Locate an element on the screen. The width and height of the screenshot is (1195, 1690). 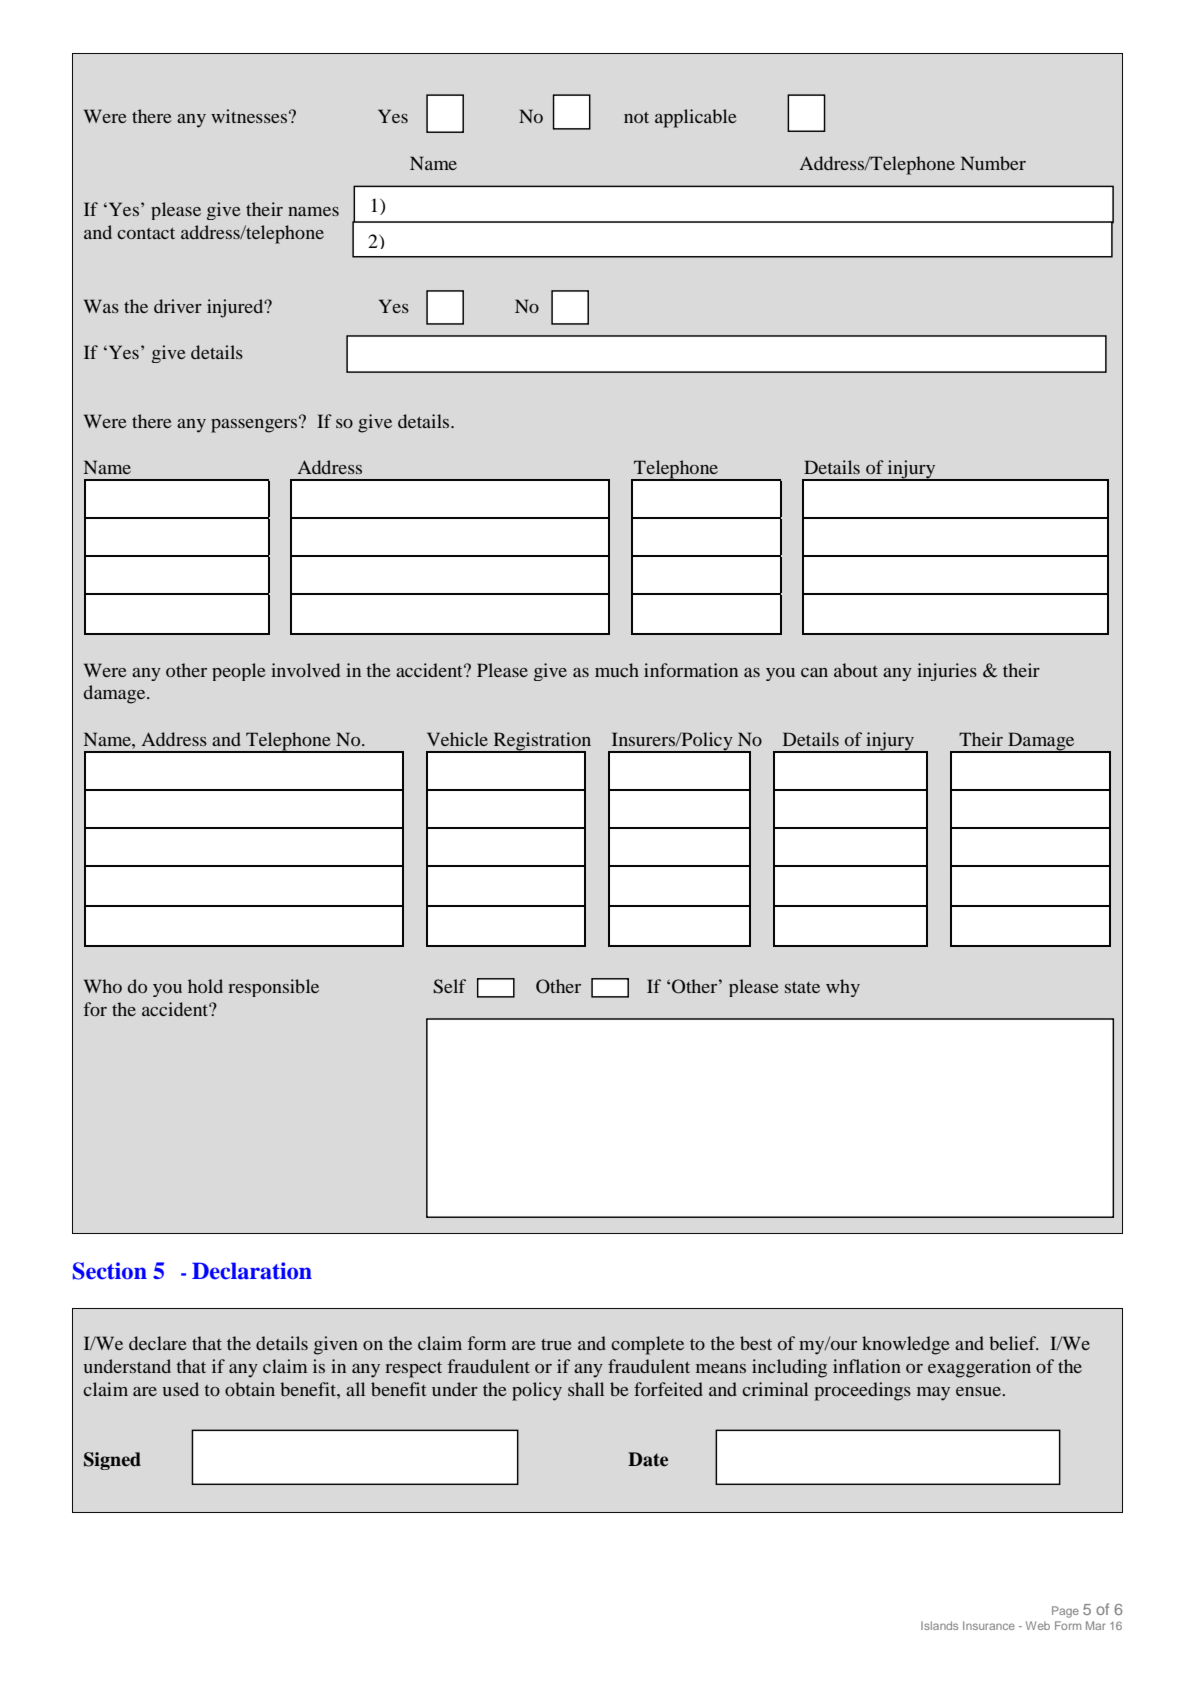
not is located at coordinates (636, 117).
